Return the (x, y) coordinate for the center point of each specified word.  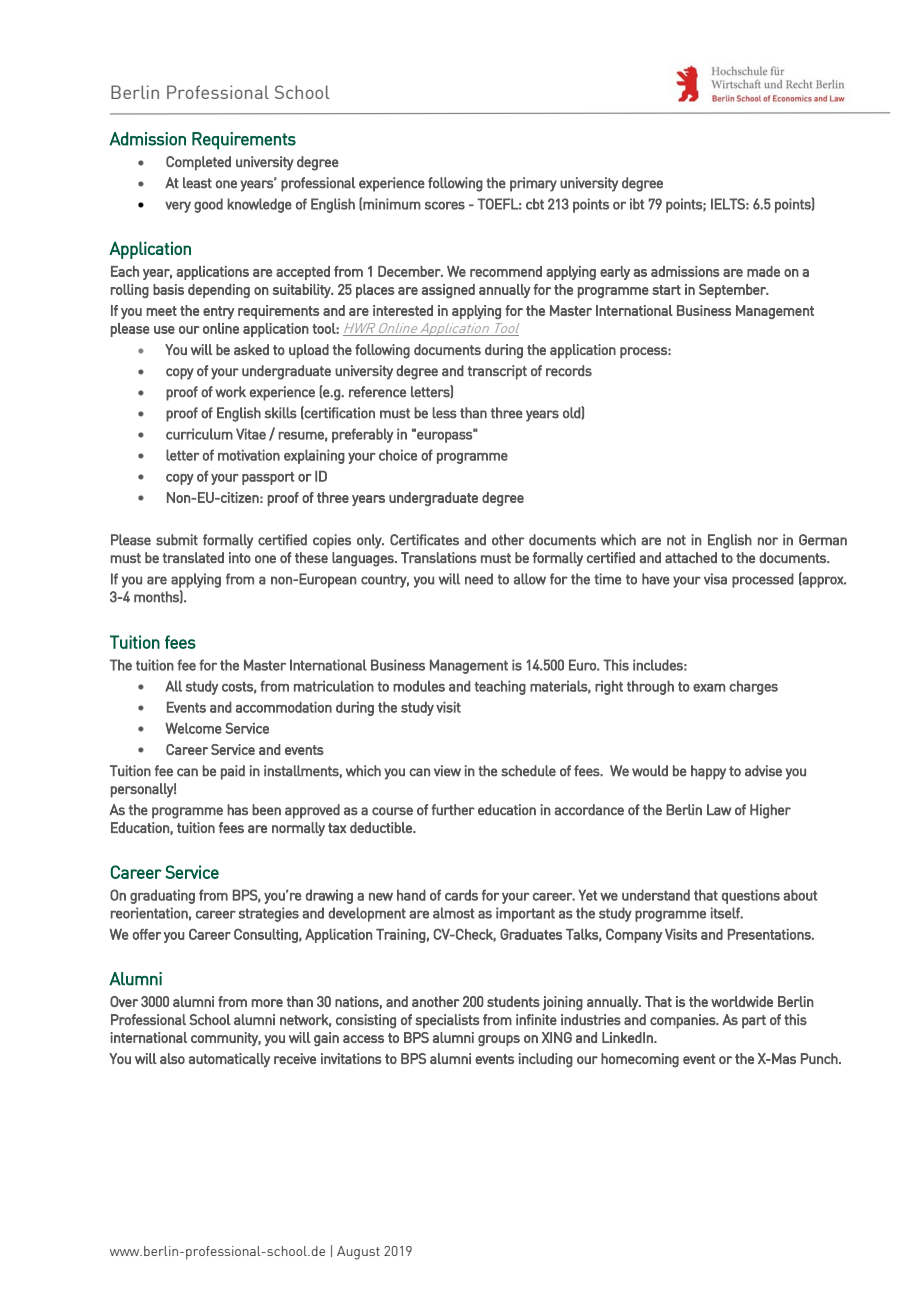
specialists (447, 1021)
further (453, 809)
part (754, 1022)
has (237, 809)
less (444, 413)
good (208, 205)
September (733, 291)
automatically (229, 1060)
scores (445, 205)
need (479, 579)
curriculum (199, 434)
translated (193, 557)
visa (715, 579)
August (358, 1253)
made (763, 271)
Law (719, 810)
